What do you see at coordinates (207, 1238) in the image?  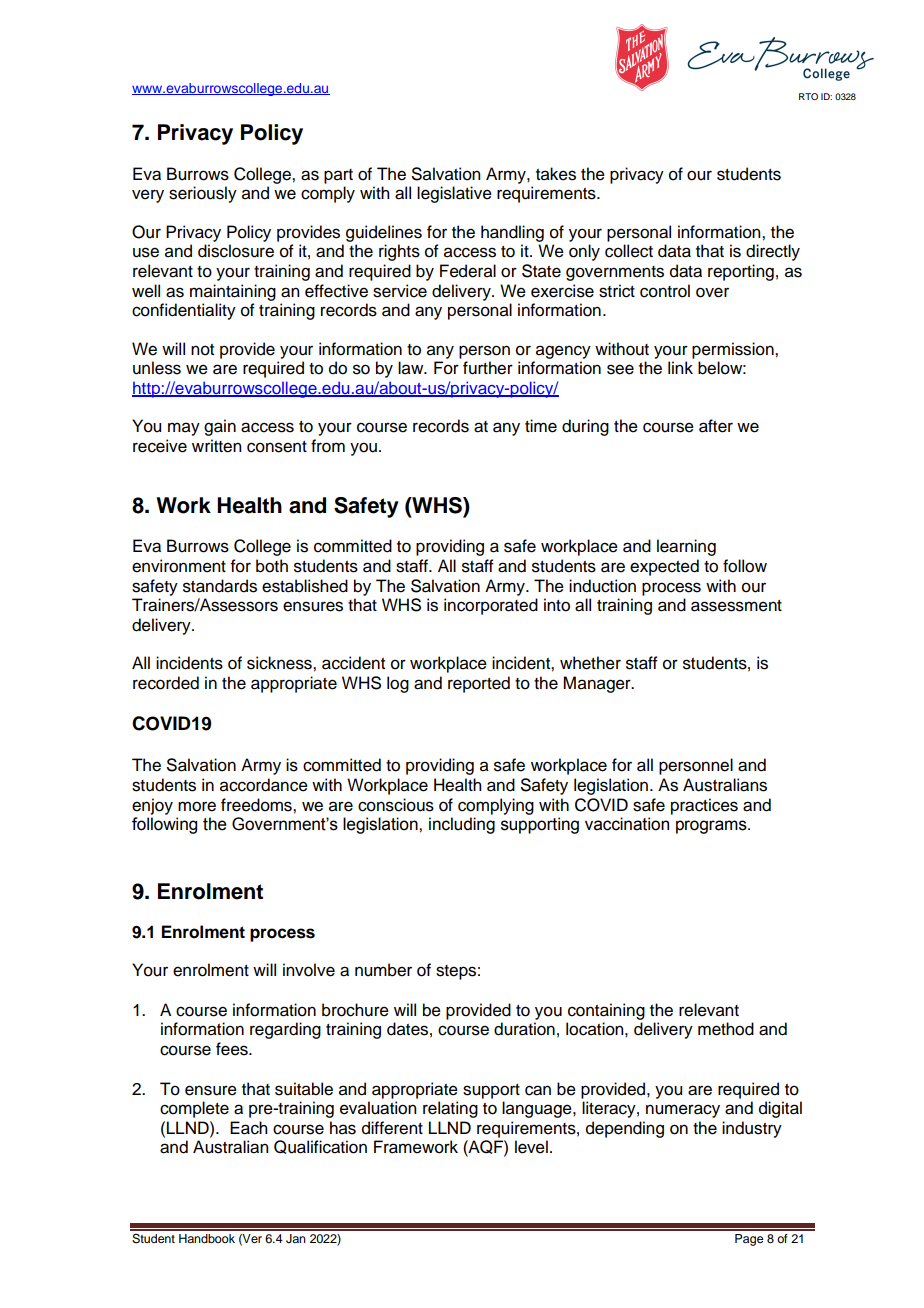 I see `Handbook` at bounding box center [207, 1238].
